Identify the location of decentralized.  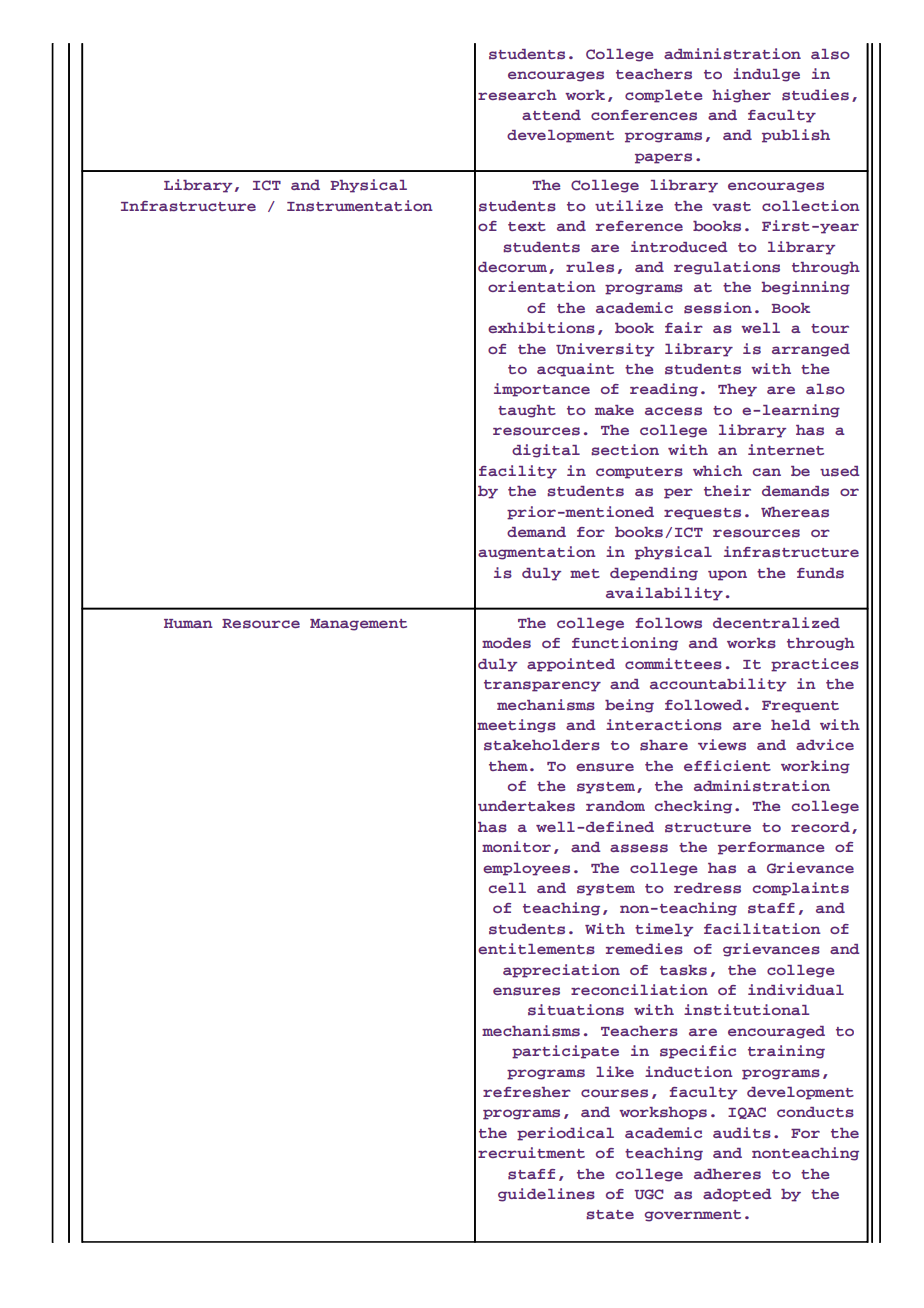
(776, 622).
